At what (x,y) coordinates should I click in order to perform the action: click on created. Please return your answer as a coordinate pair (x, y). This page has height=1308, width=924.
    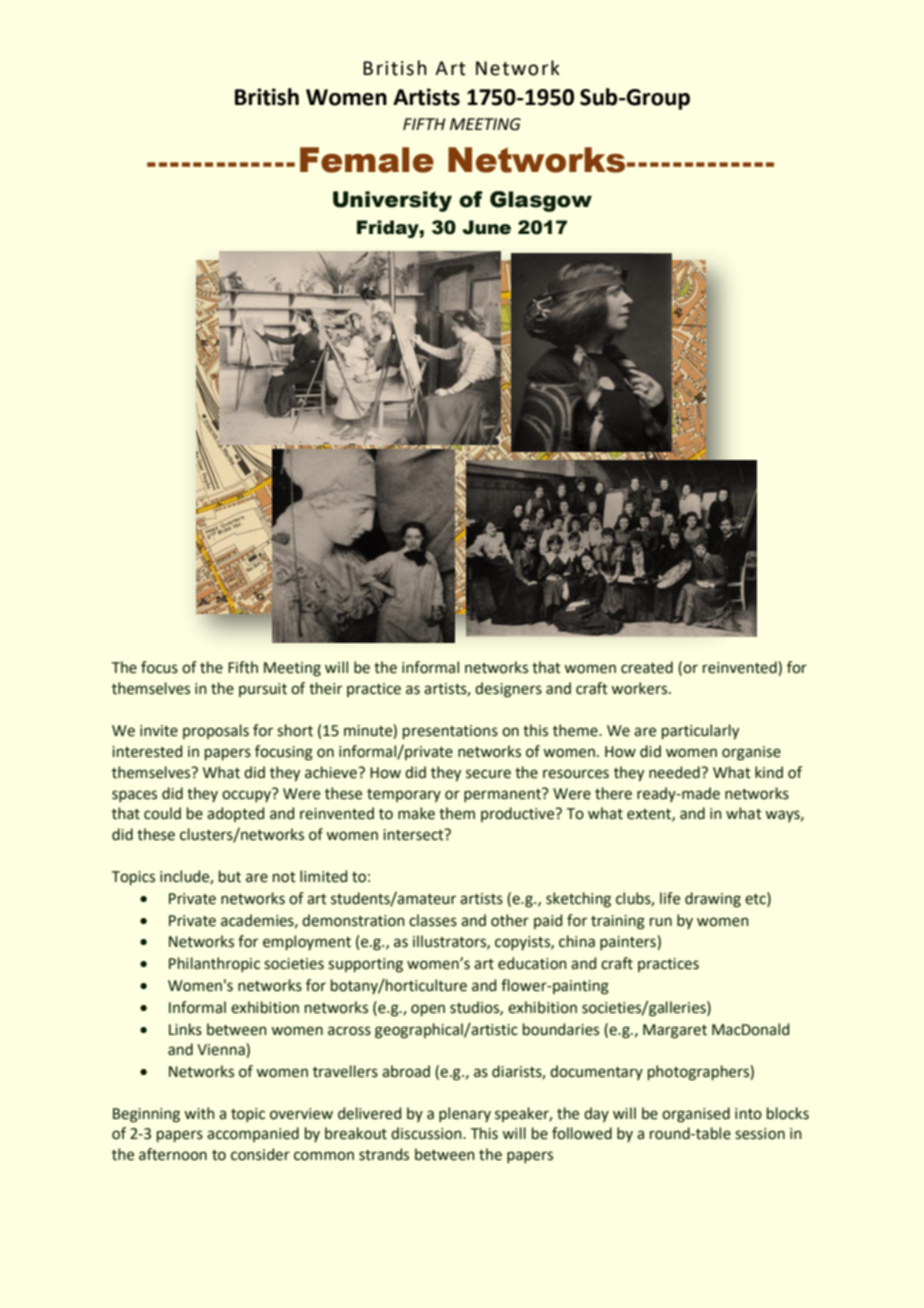
    Looking at the image, I should click on (647, 667).
